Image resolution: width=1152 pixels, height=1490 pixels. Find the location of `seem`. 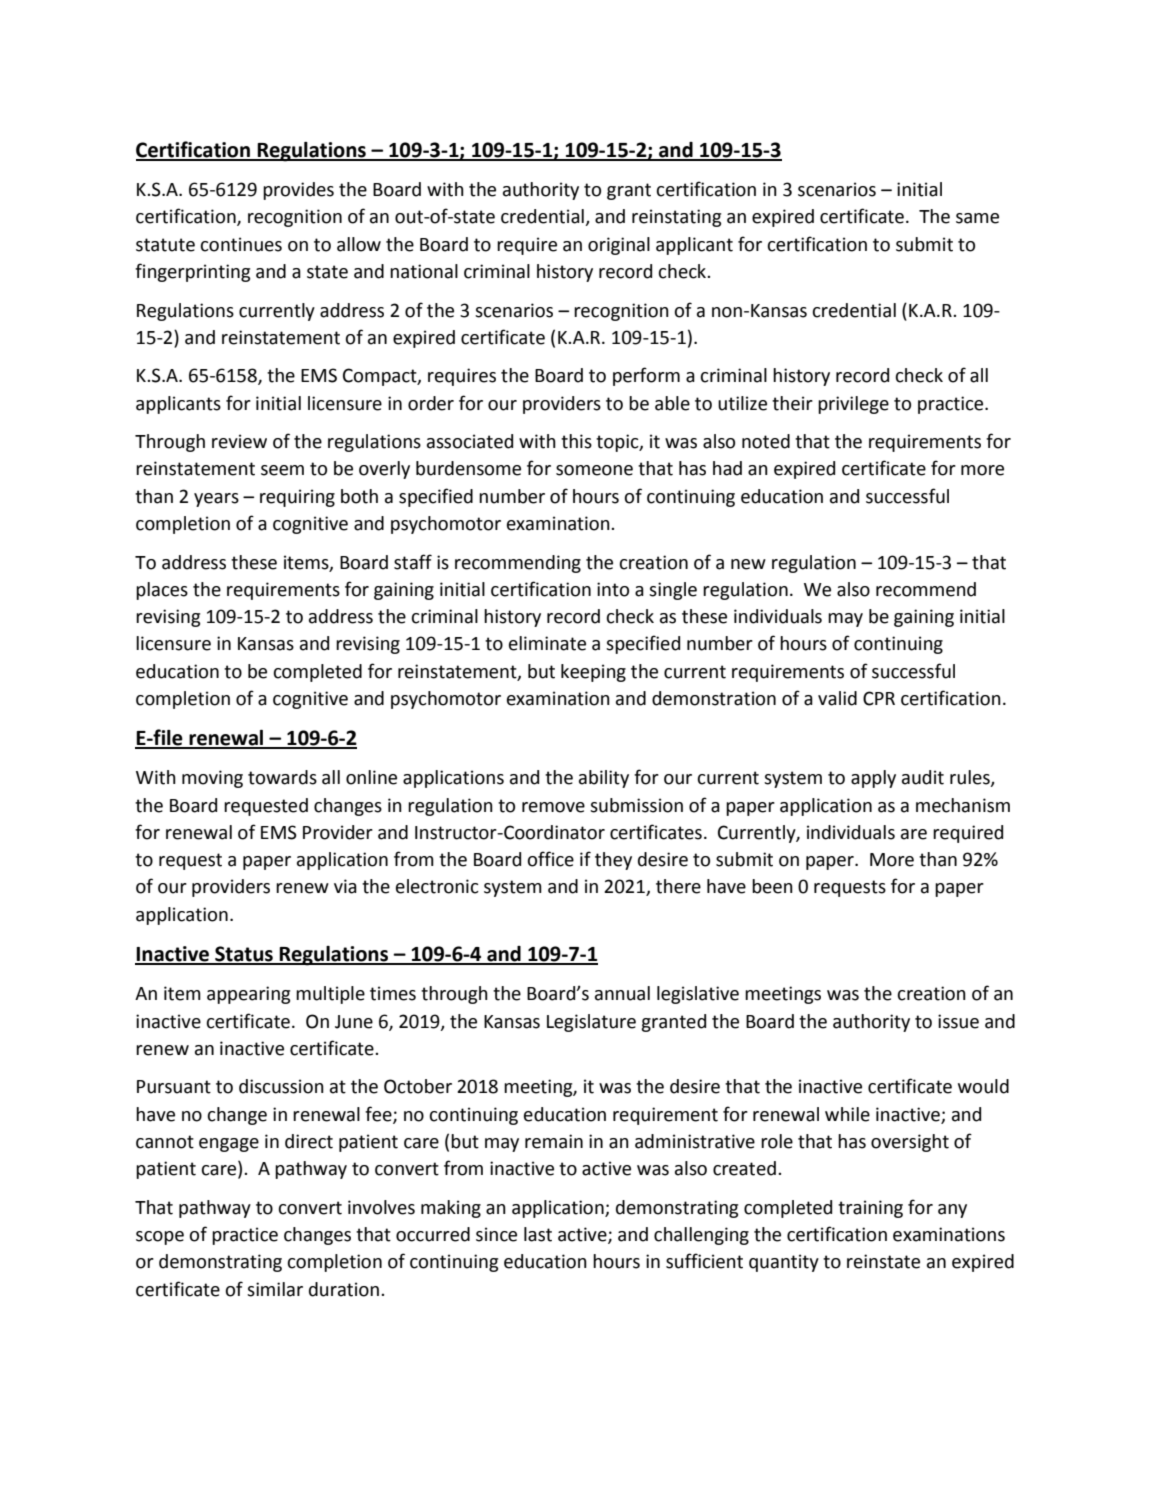

seem is located at coordinates (282, 470).
